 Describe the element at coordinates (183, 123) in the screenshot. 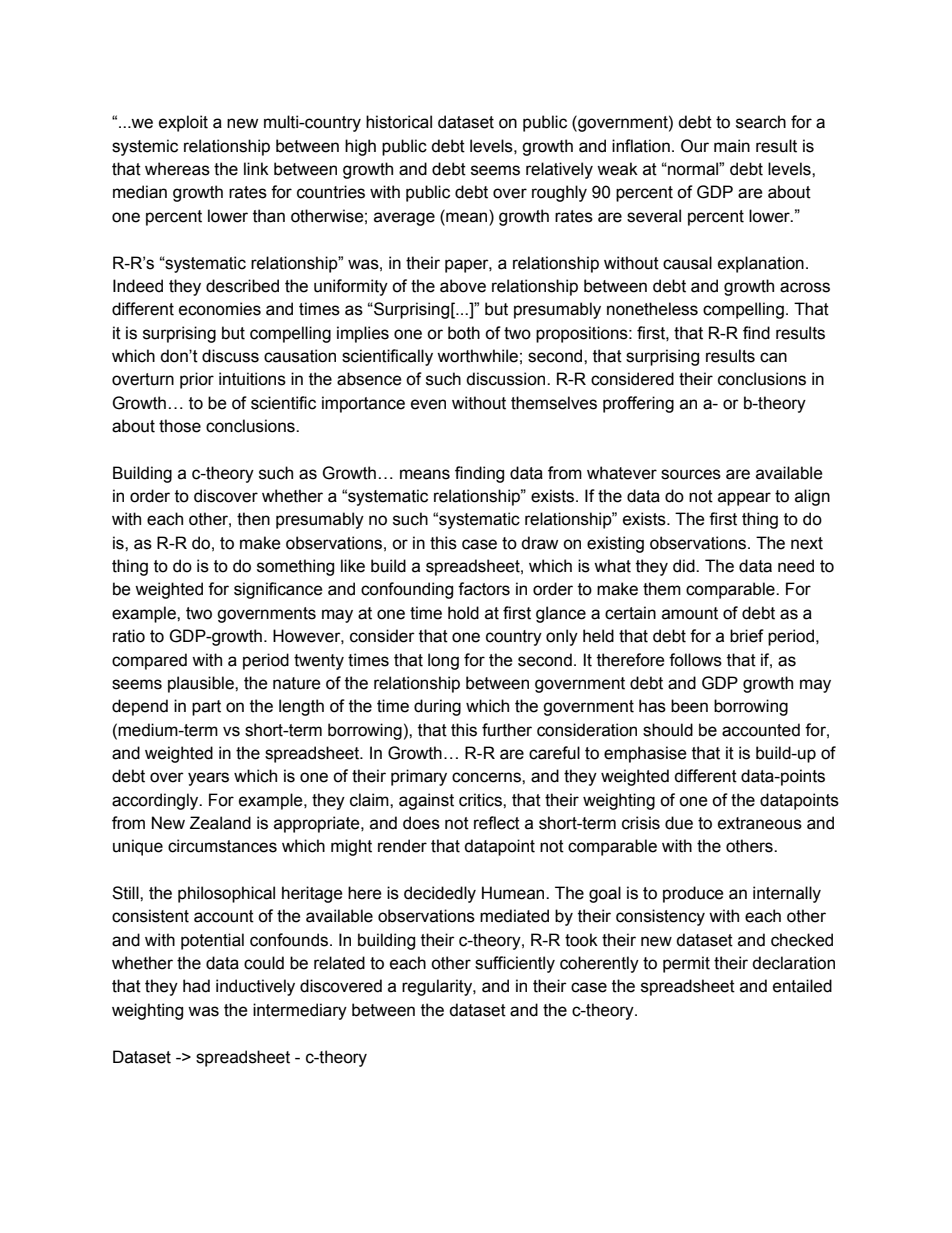

I see `exploit` at that location.
